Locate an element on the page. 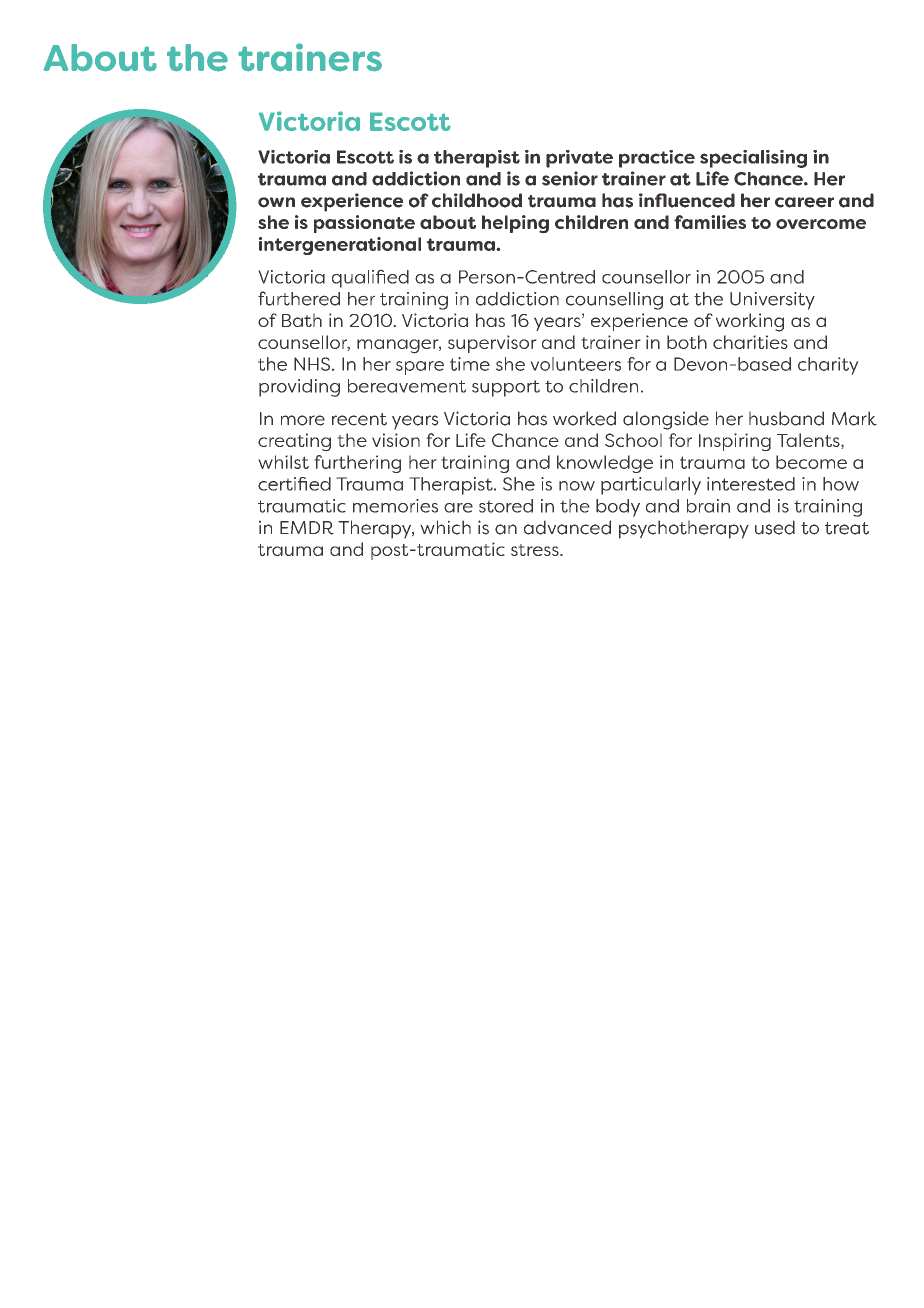  recent is located at coordinates (359, 419).
